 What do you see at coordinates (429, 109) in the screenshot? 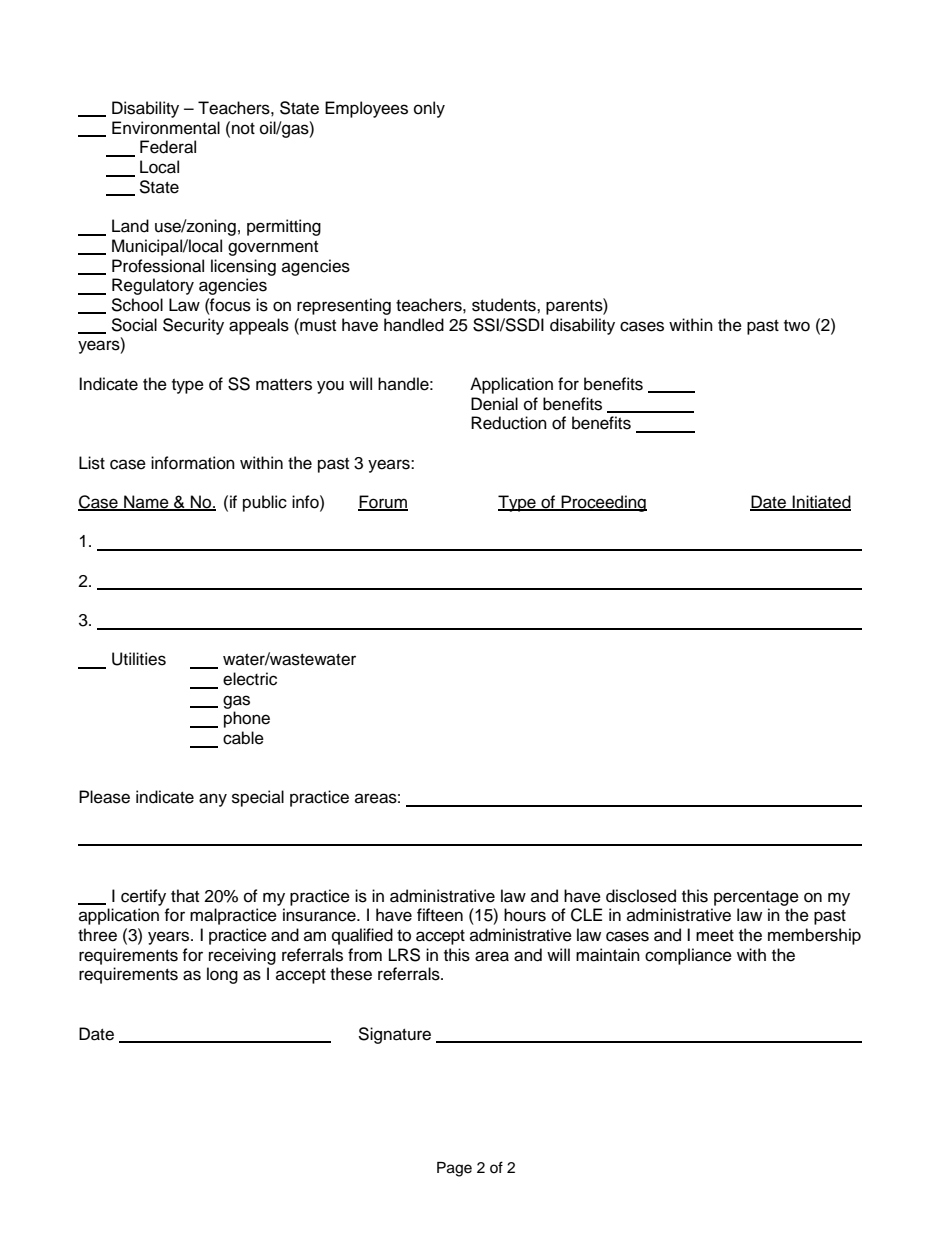
I see `only` at bounding box center [429, 109].
